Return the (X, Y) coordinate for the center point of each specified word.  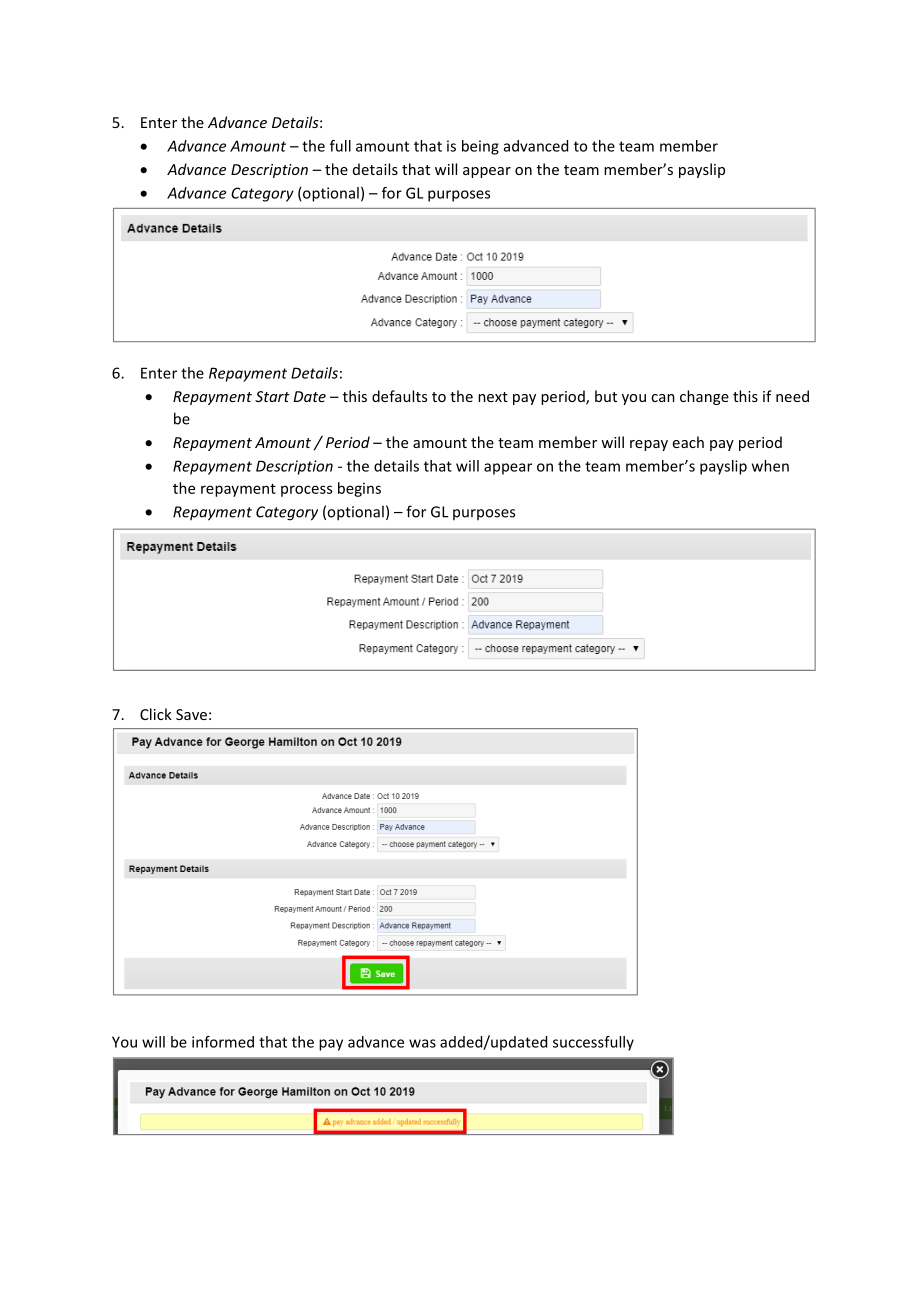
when (770, 466)
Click (156, 714)
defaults (399, 396)
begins (359, 489)
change (704, 397)
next (493, 397)
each (688, 442)
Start (272, 396)
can (663, 398)
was (422, 1043)
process (306, 491)
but (606, 396)
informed (223, 1042)
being (480, 147)
